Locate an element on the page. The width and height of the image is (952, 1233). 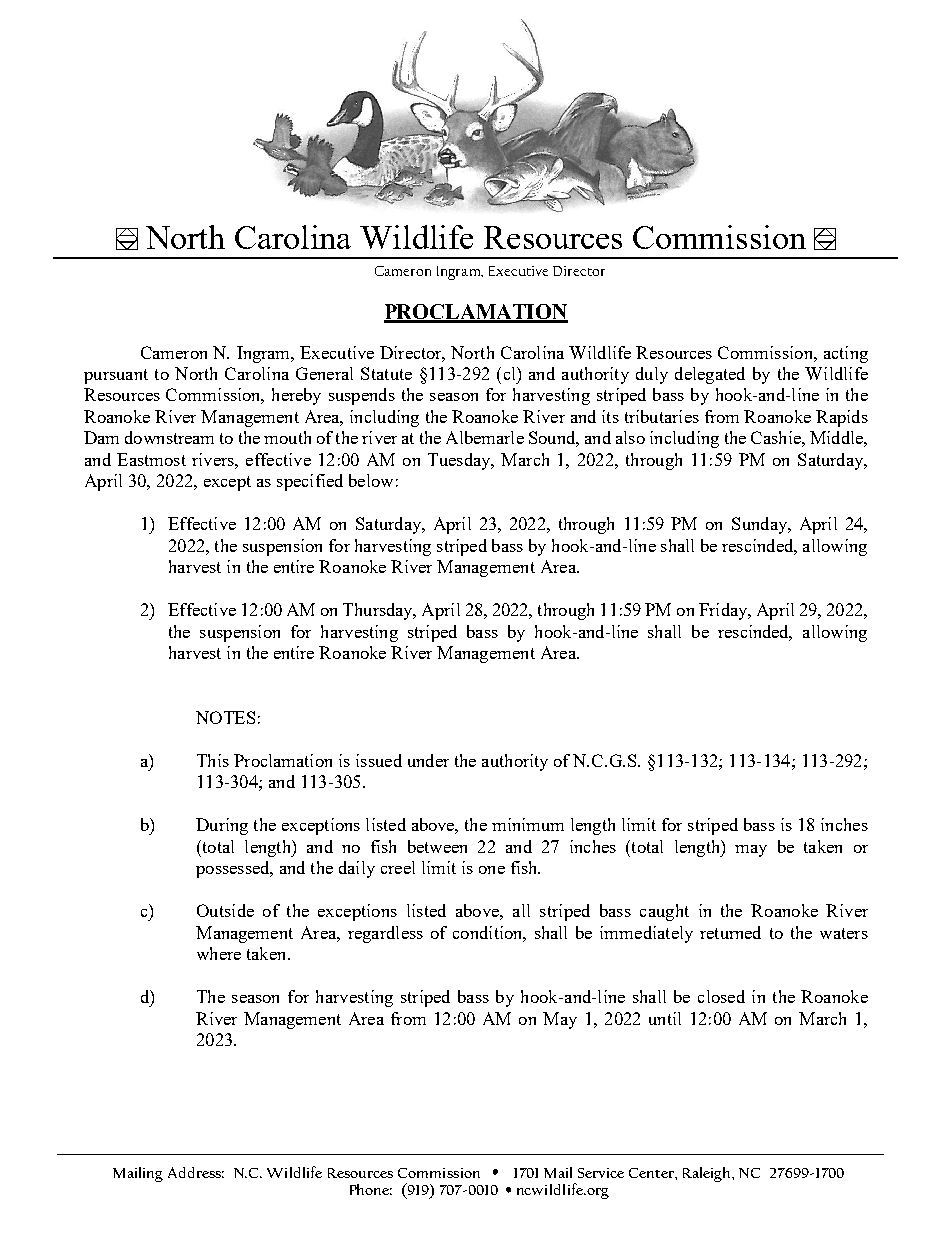
delegated is located at coordinates (710, 375).
